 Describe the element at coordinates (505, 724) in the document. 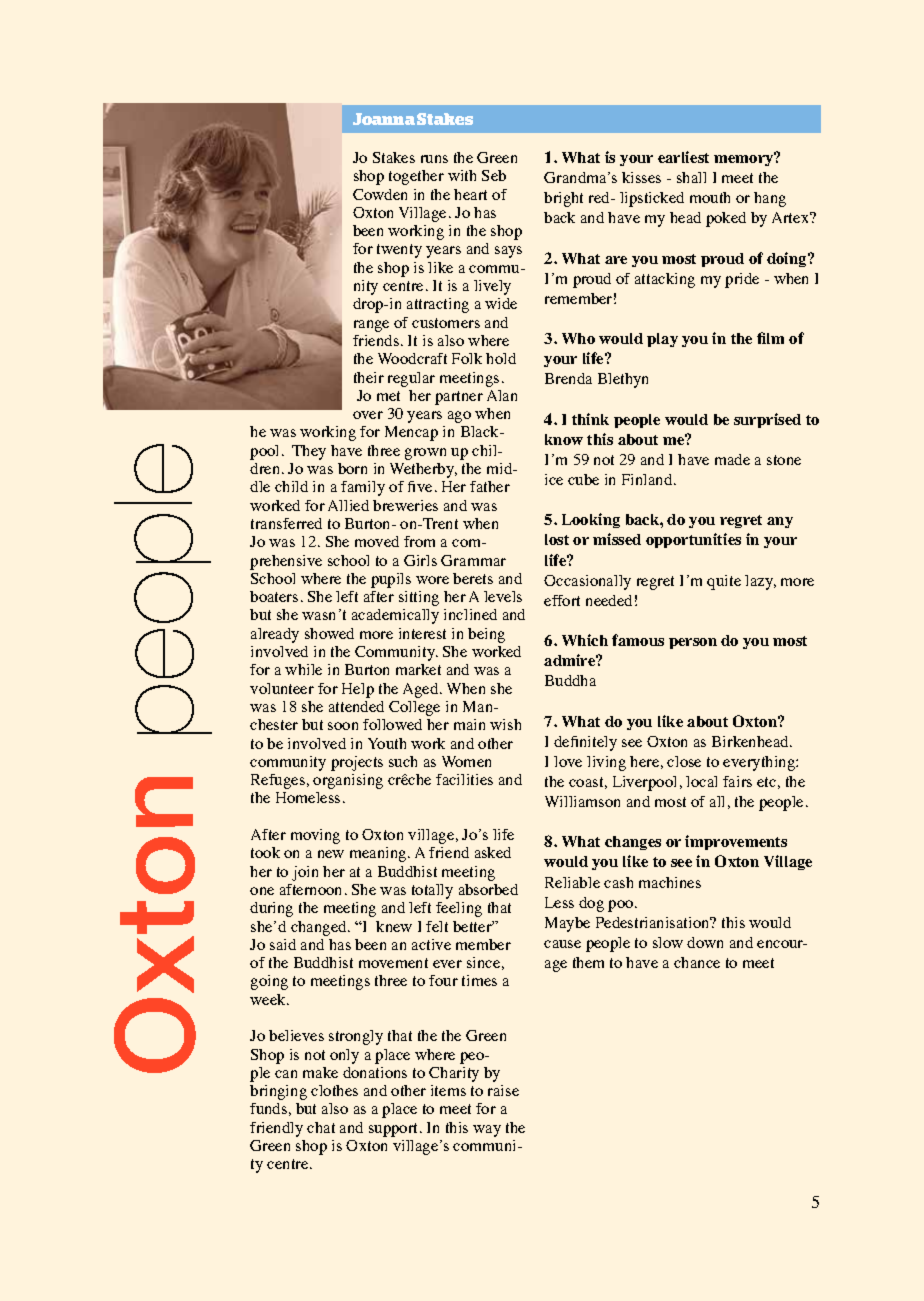

I see `wish` at that location.
